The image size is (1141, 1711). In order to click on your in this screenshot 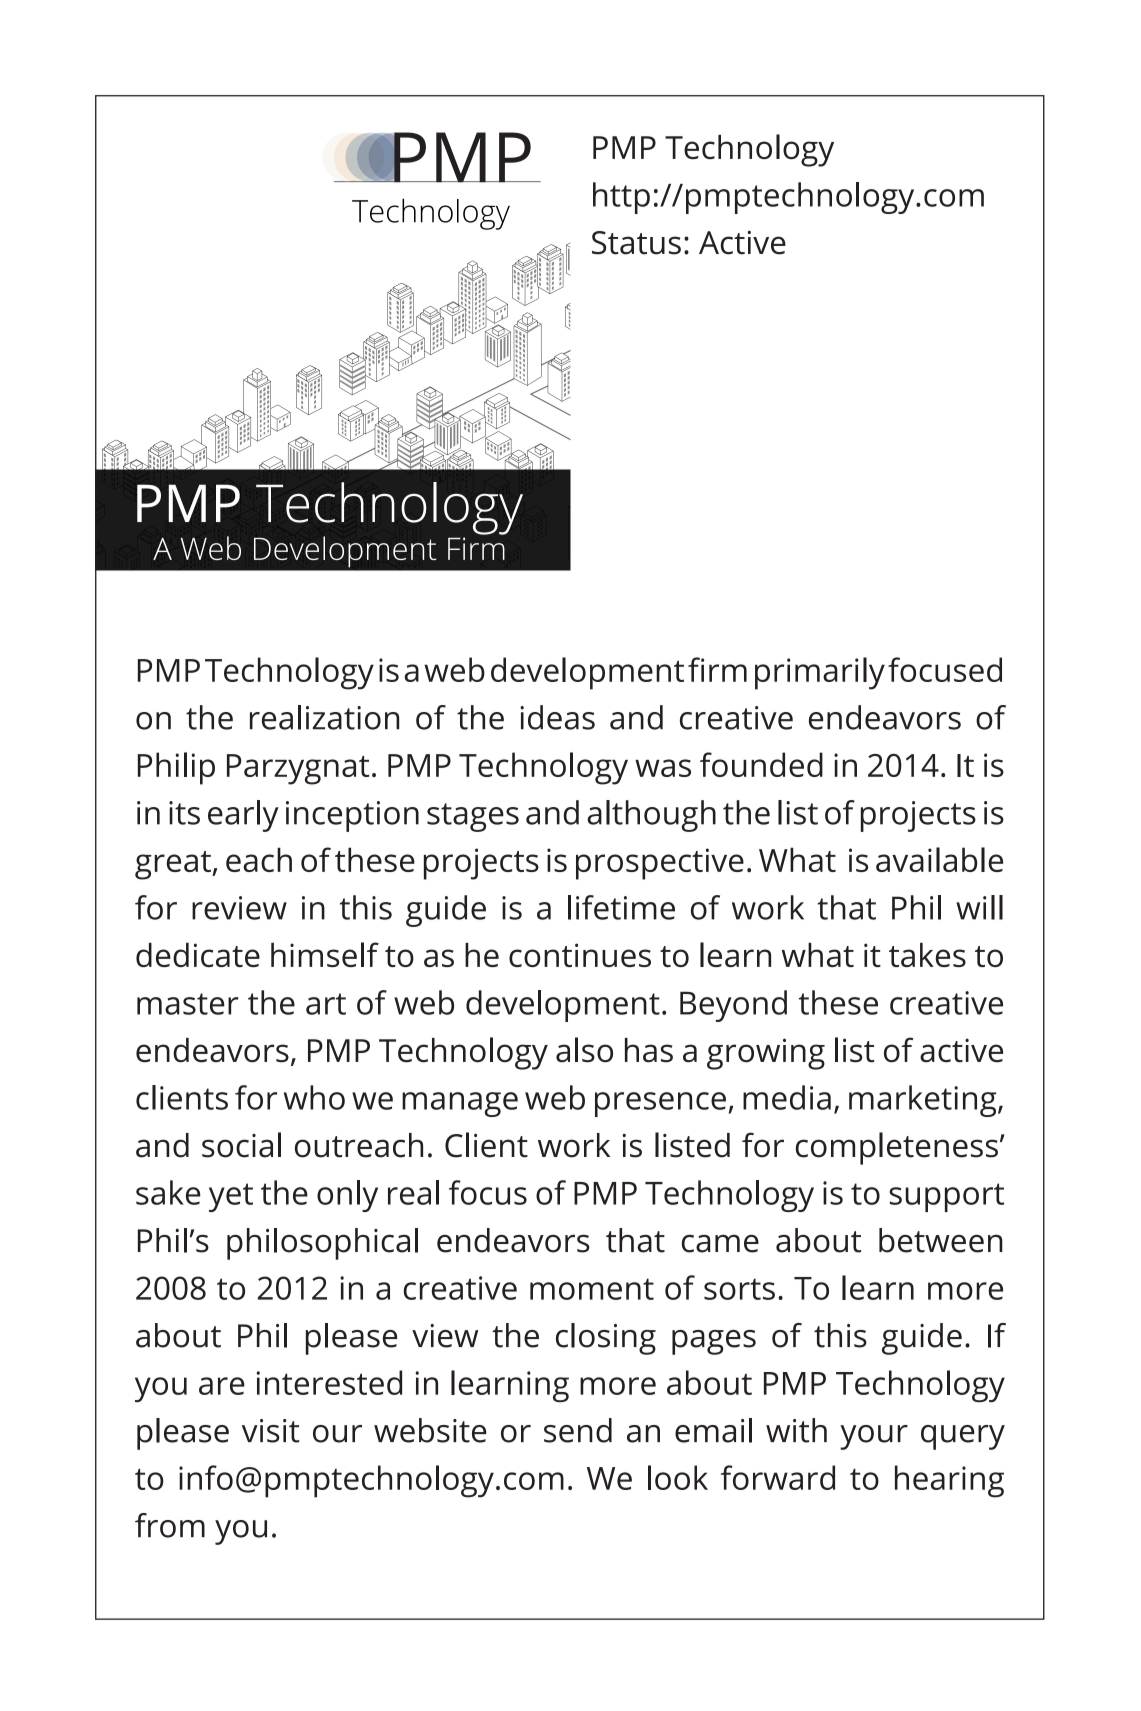, I will do `click(874, 1437)`.
